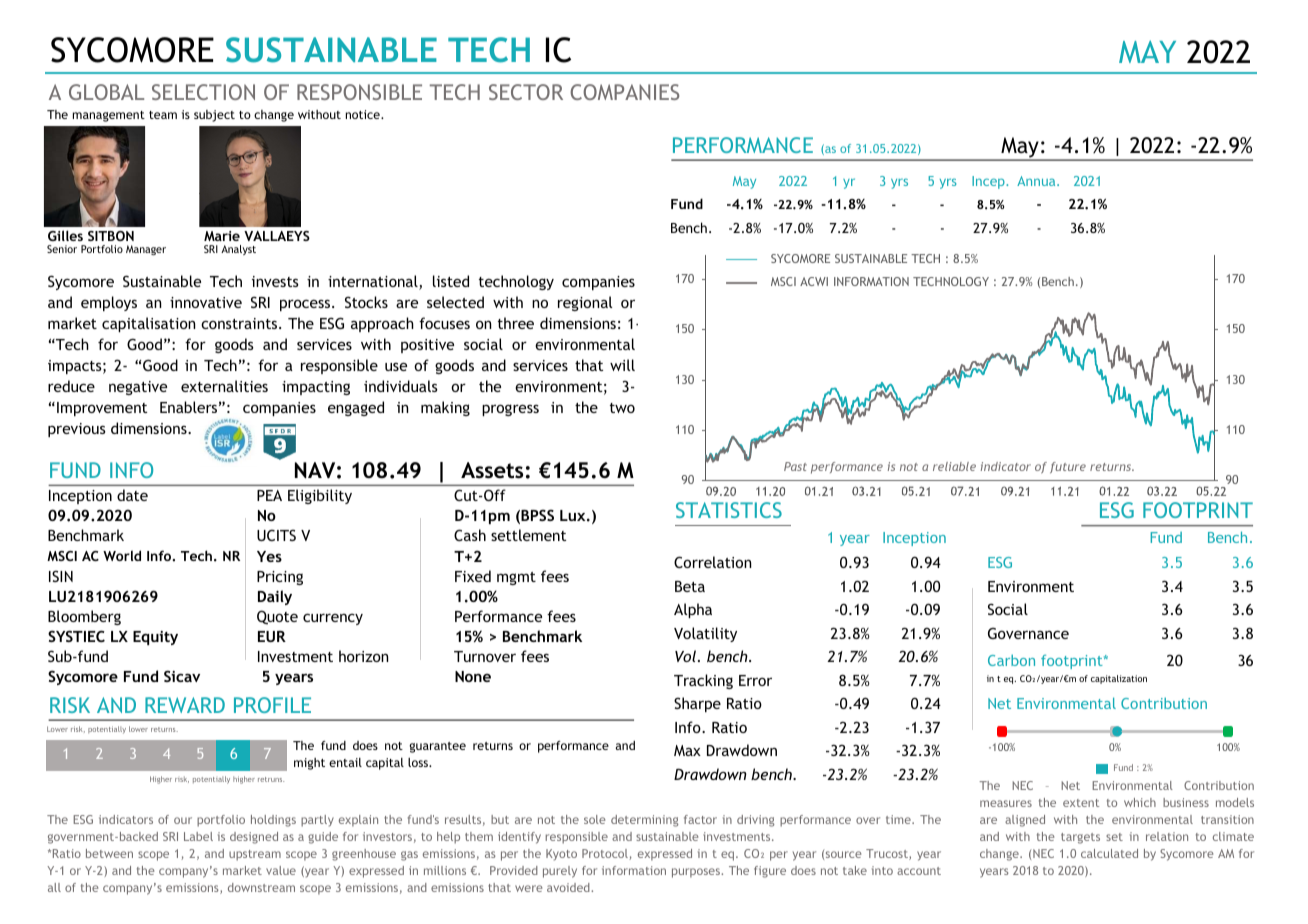 The image size is (1308, 924). Describe the element at coordinates (185, 705) in the page. I see `REWARD` at that location.
